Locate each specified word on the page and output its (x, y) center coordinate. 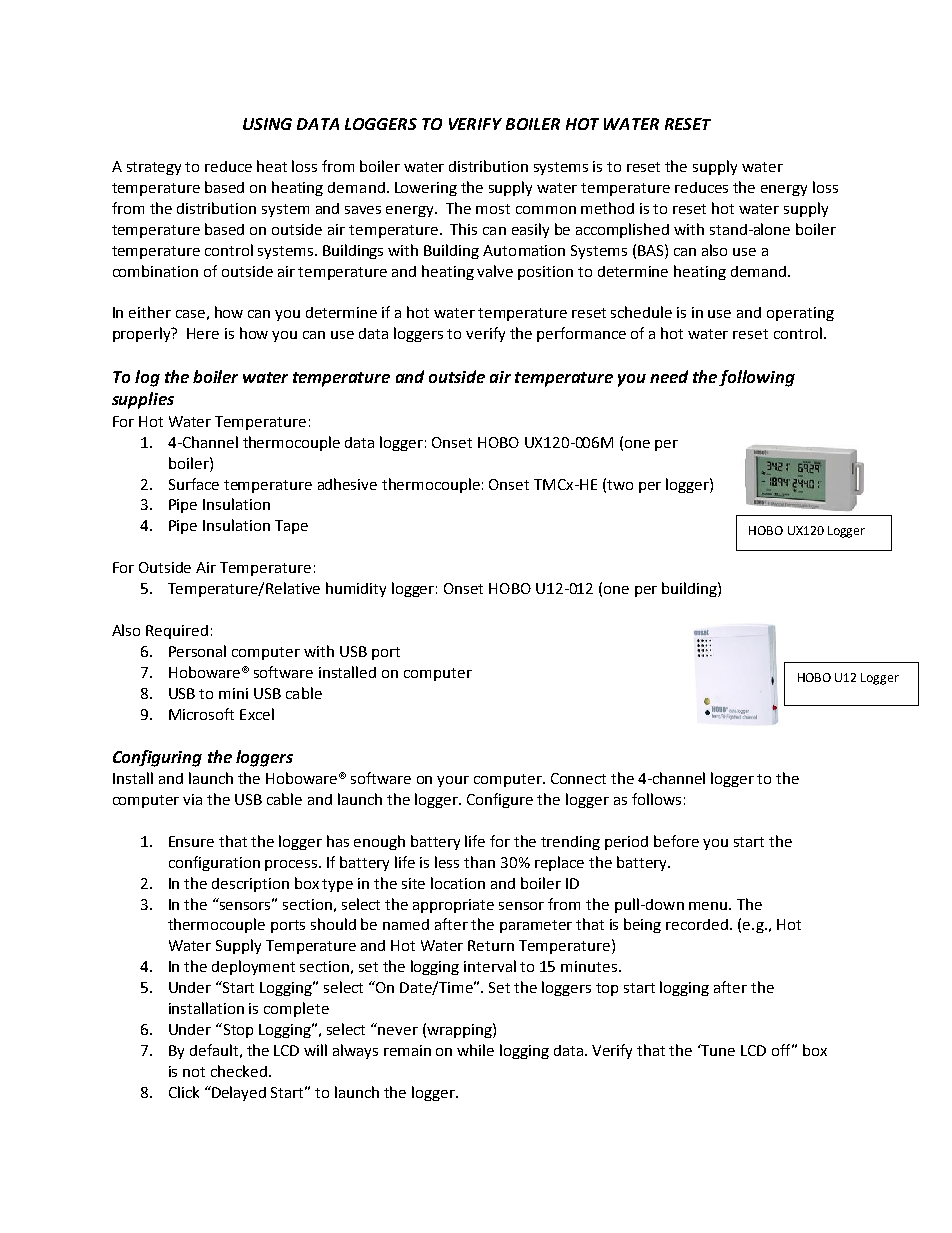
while (475, 1050)
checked (239, 1071)
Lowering (426, 189)
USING (267, 124)
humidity (356, 589)
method (607, 208)
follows (656, 799)
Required (177, 632)
